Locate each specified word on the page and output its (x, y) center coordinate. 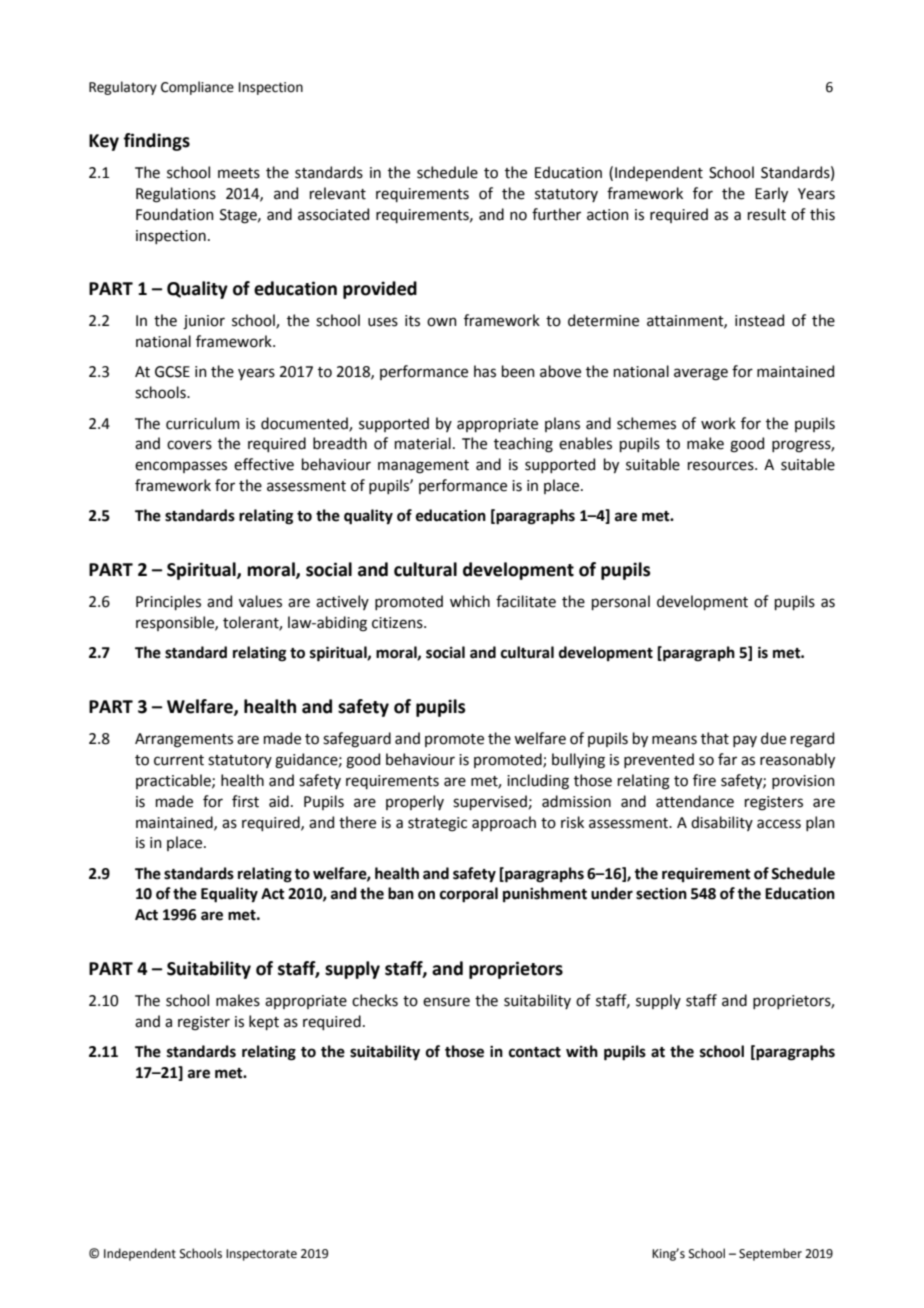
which (470, 601)
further (556, 214)
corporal (469, 895)
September (770, 1254)
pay (745, 741)
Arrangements (184, 740)
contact (535, 1052)
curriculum (203, 423)
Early (771, 194)
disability (722, 823)
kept (264, 1022)
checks (375, 1000)
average (701, 374)
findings (156, 142)
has (485, 371)
